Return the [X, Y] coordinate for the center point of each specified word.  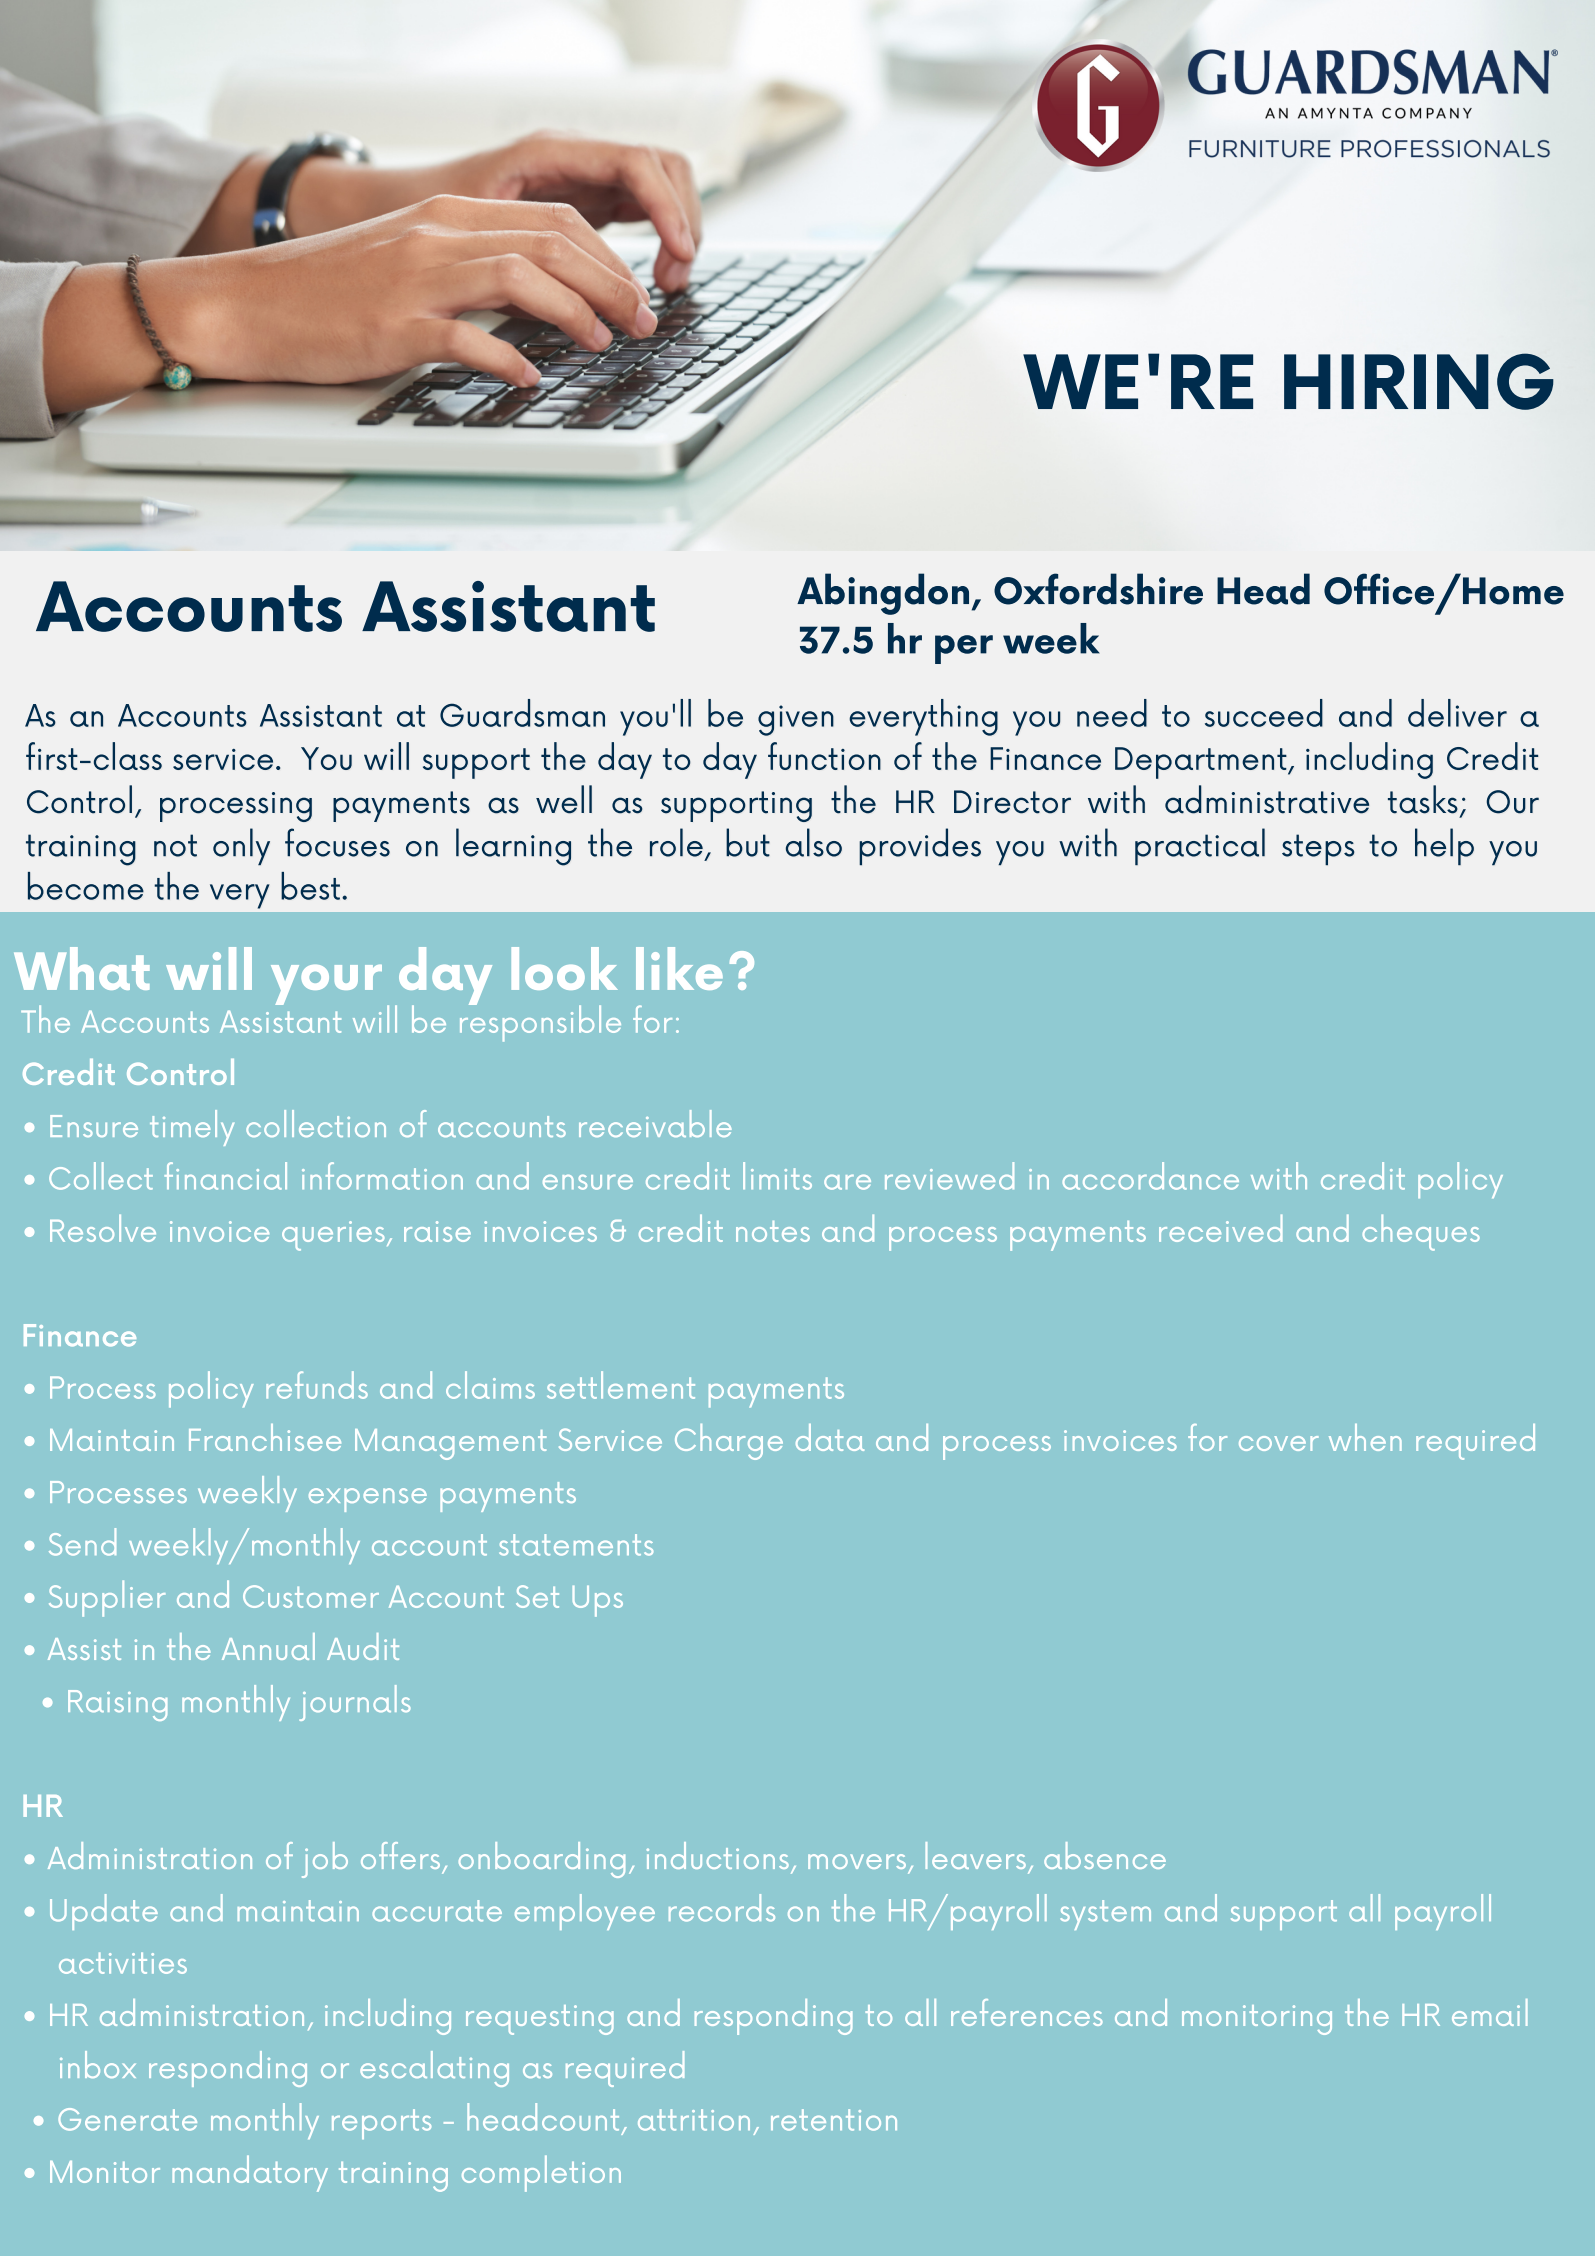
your [326, 985]
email [1490, 2012]
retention [834, 2120]
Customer [311, 1596]
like [679, 968]
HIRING [1419, 381]
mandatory [250, 2173]
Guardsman [522, 713]
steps [1318, 850]
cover [1279, 1443]
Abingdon [883, 594]
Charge [729, 1442]
